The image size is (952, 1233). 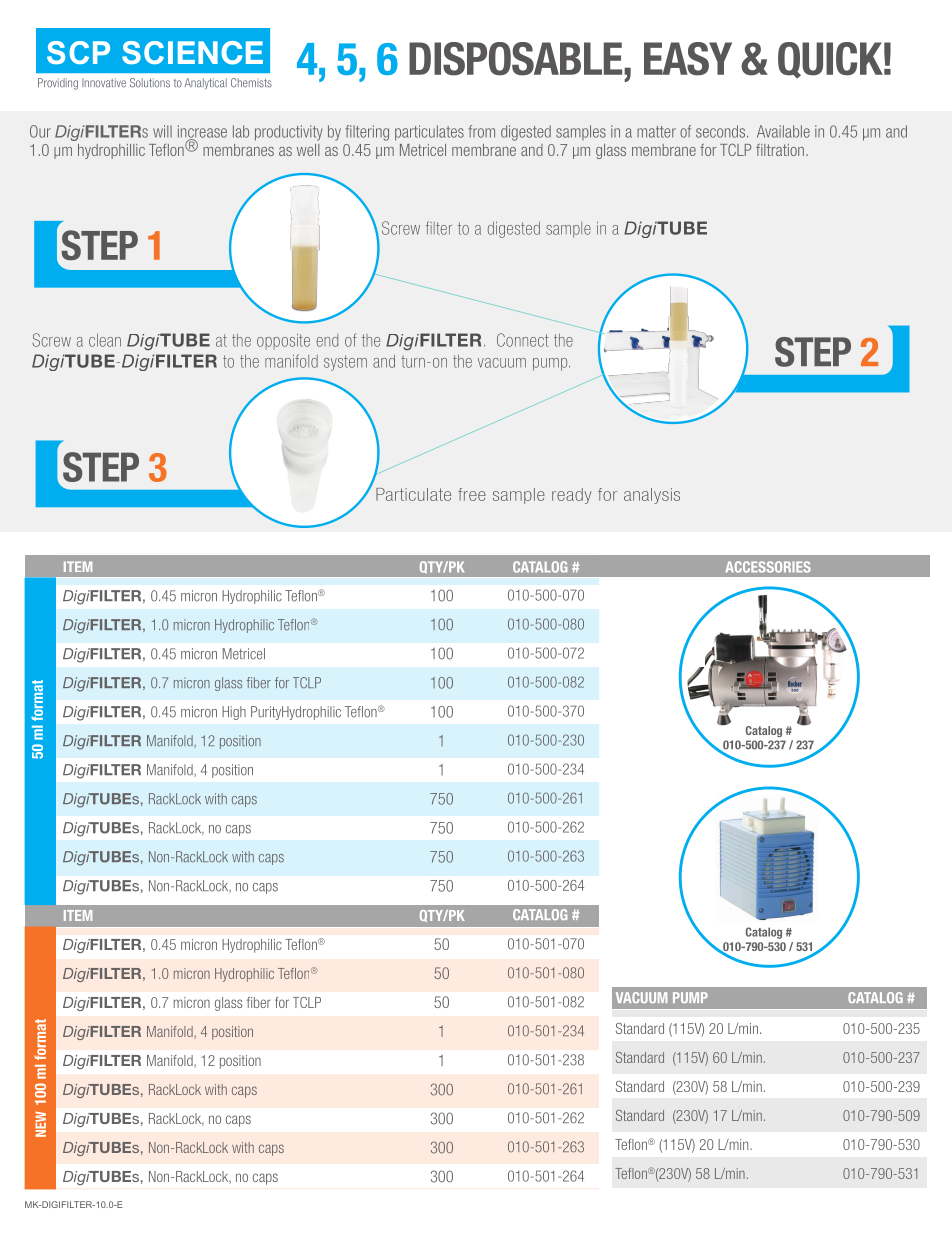 I want to click on free, so click(x=472, y=494).
